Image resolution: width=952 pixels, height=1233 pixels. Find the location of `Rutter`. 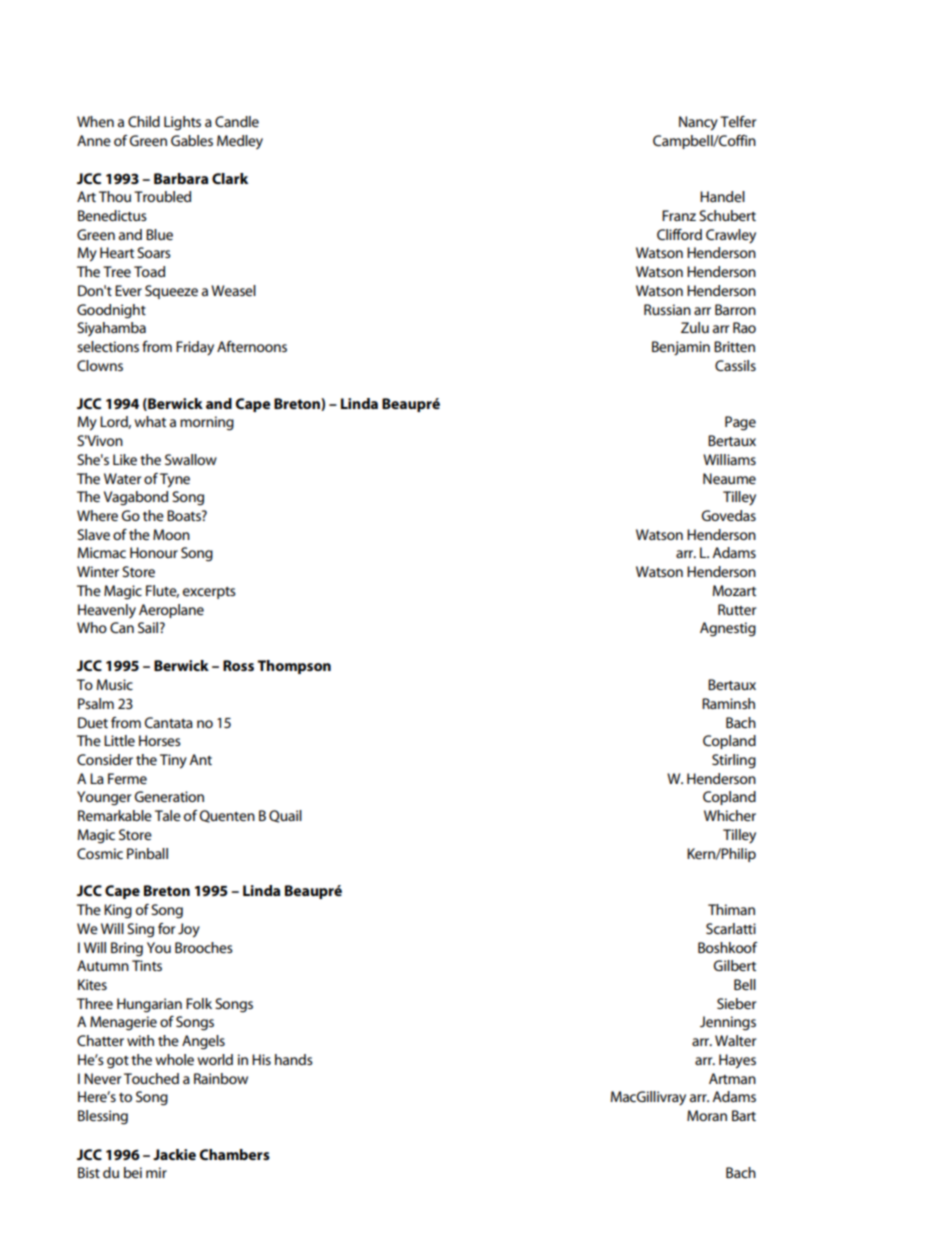

Rutter is located at coordinates (737, 609).
